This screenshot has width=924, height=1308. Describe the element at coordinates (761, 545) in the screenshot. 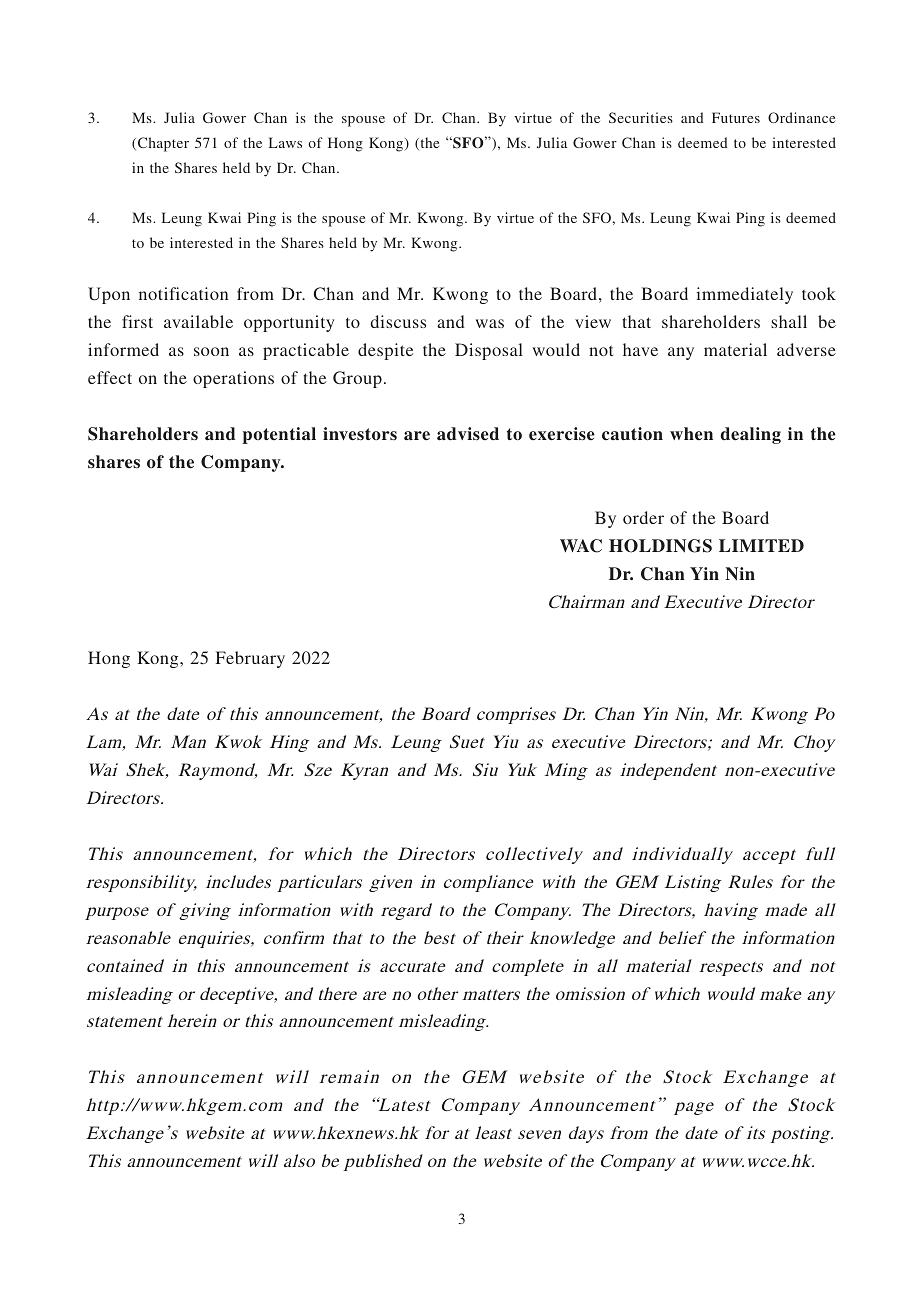

I see `LIMITED` at that location.
